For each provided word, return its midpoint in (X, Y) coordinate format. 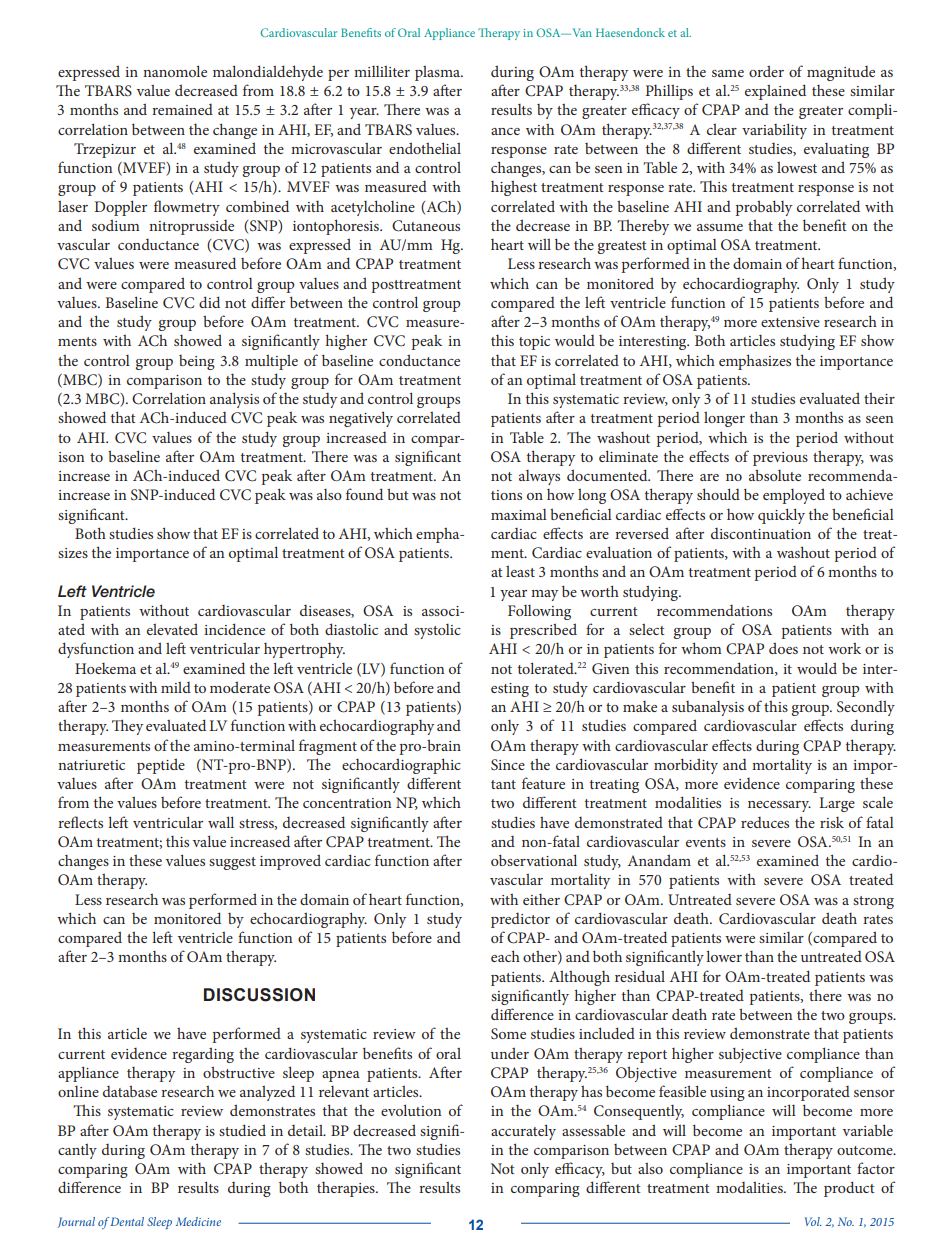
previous (780, 459)
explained (775, 92)
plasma (439, 73)
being (197, 362)
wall (221, 822)
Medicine (198, 1221)
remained (182, 109)
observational (534, 860)
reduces (765, 822)
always (539, 477)
